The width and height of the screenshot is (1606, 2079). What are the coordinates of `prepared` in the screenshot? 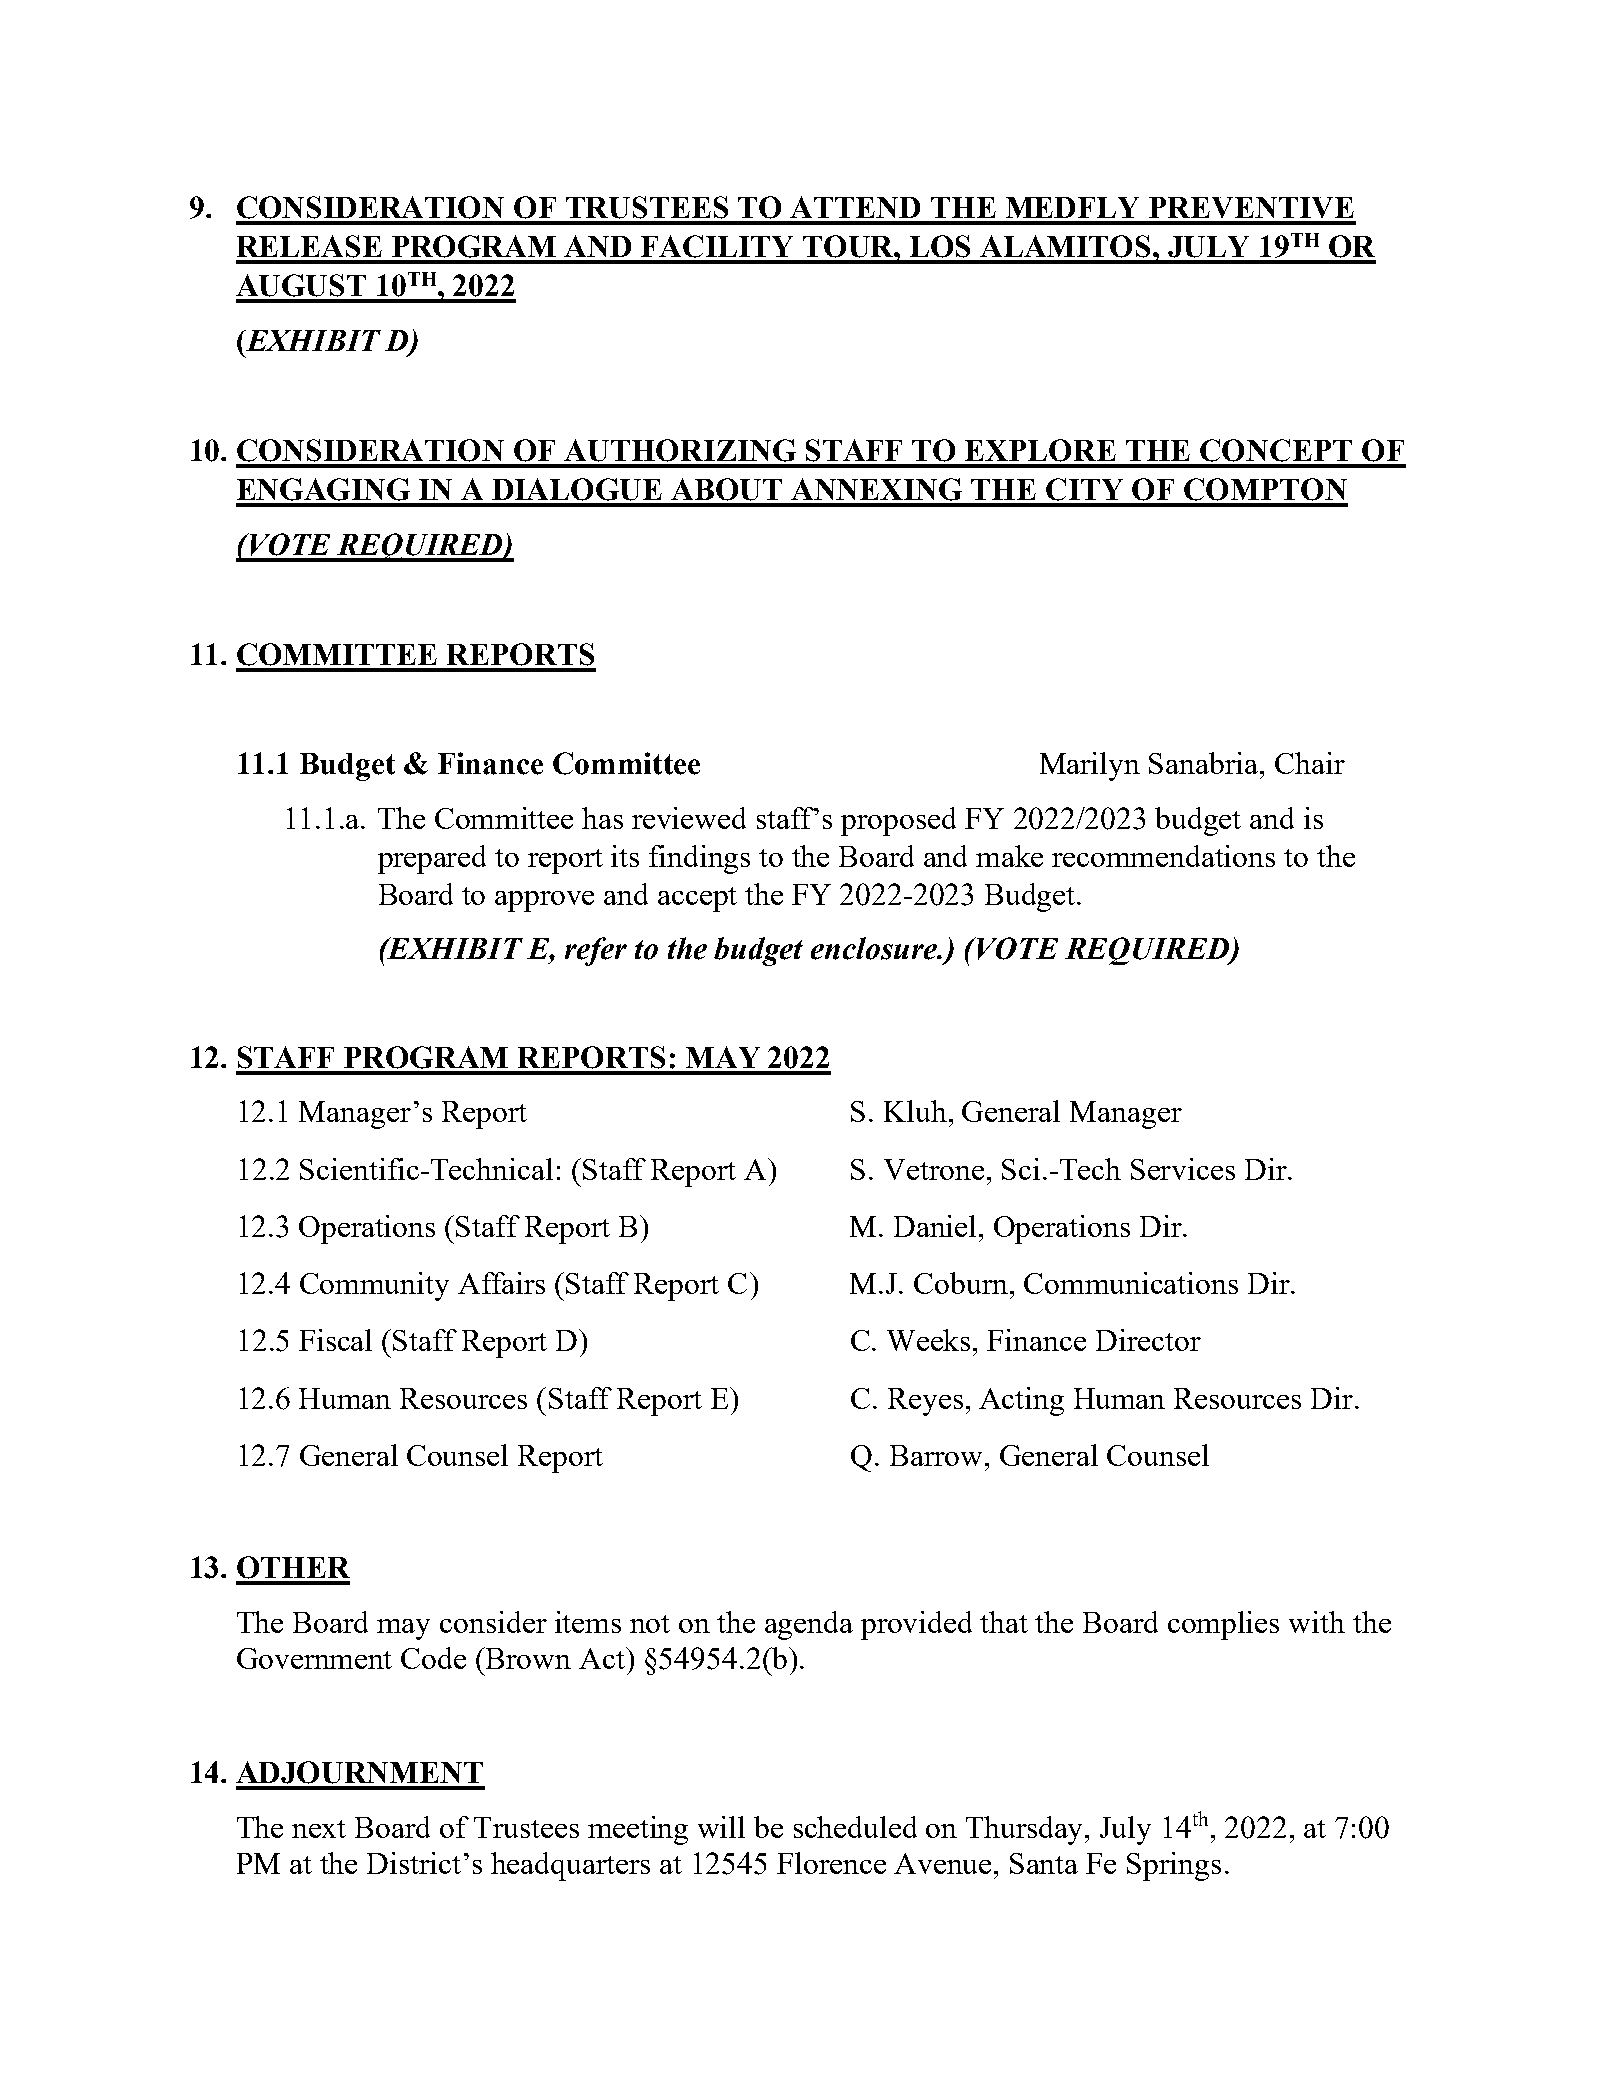 It's located at (432, 859).
